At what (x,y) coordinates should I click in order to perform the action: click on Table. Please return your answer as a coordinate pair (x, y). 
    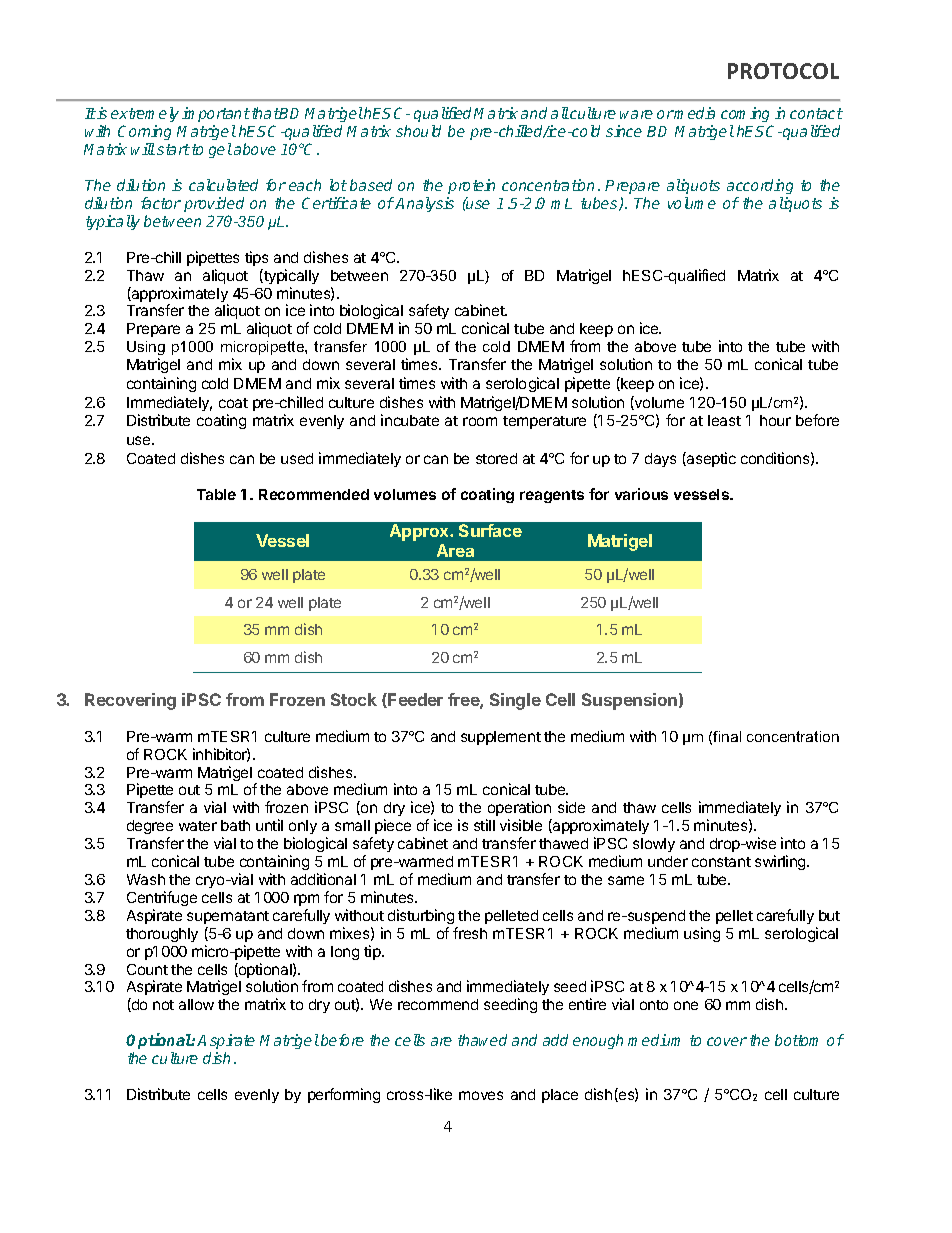
    Looking at the image, I should click on (216, 494).
